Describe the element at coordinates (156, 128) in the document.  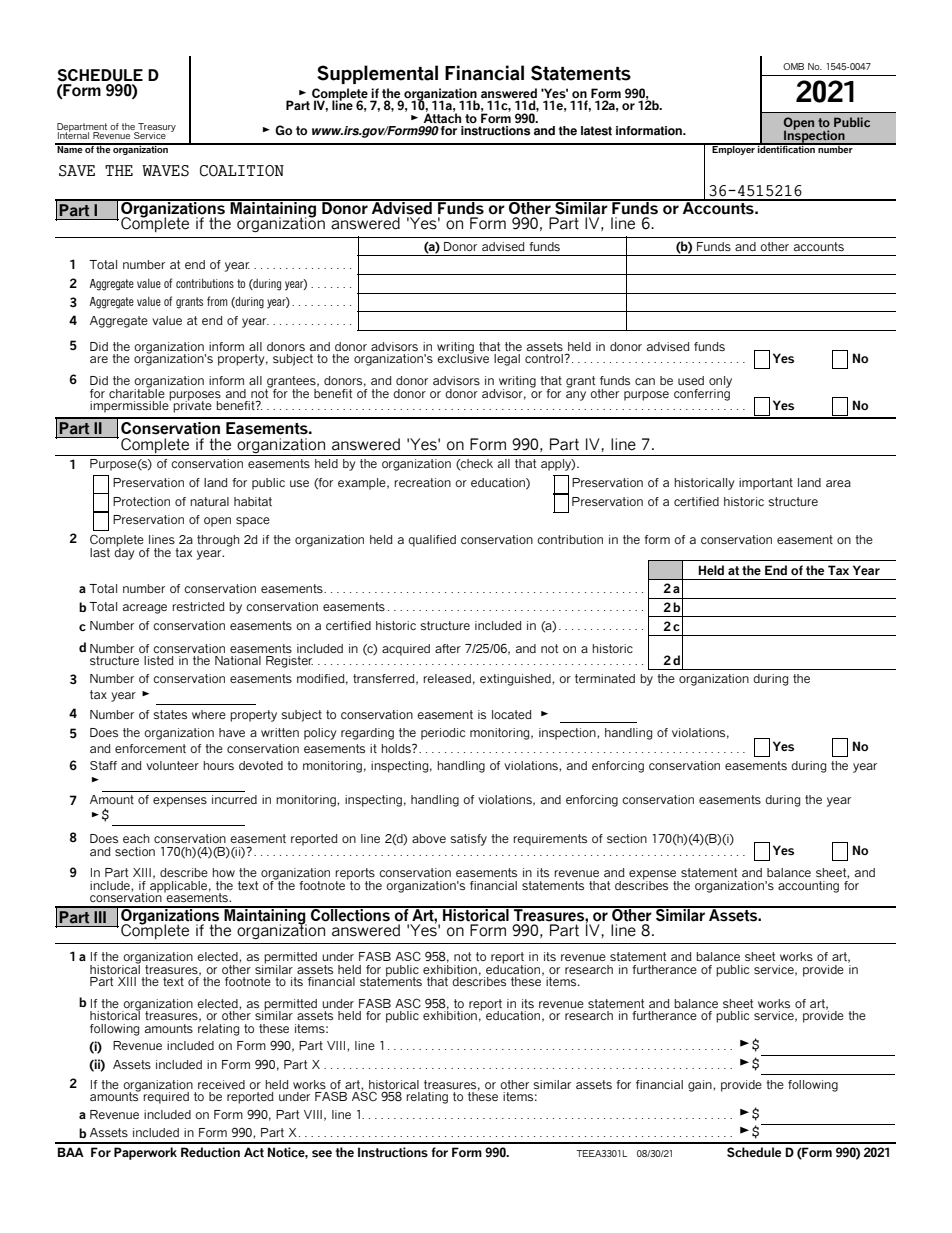
I see `Treasury` at that location.
